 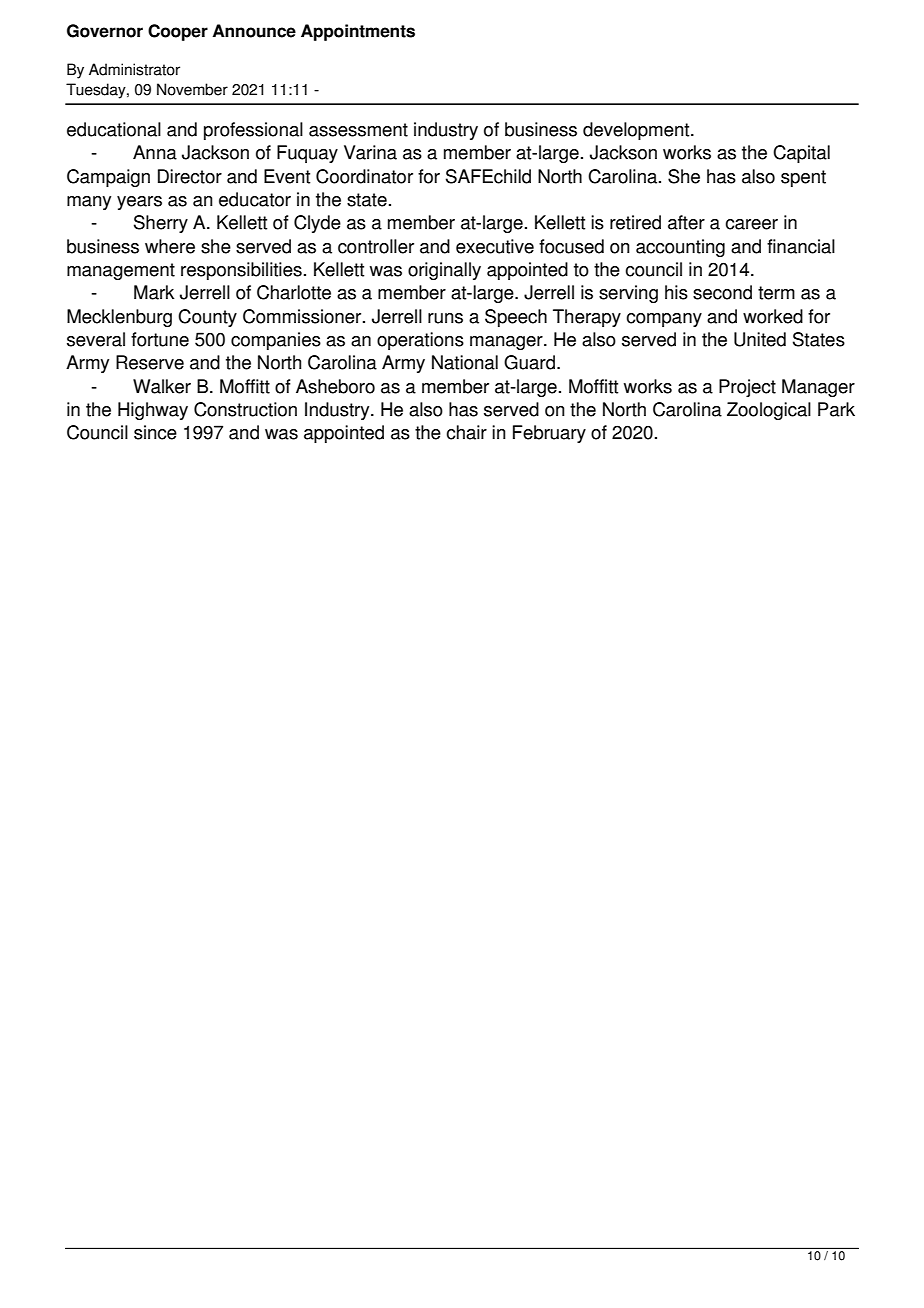 What do you see at coordinates (495, 246) in the image?
I see `executive` at bounding box center [495, 246].
